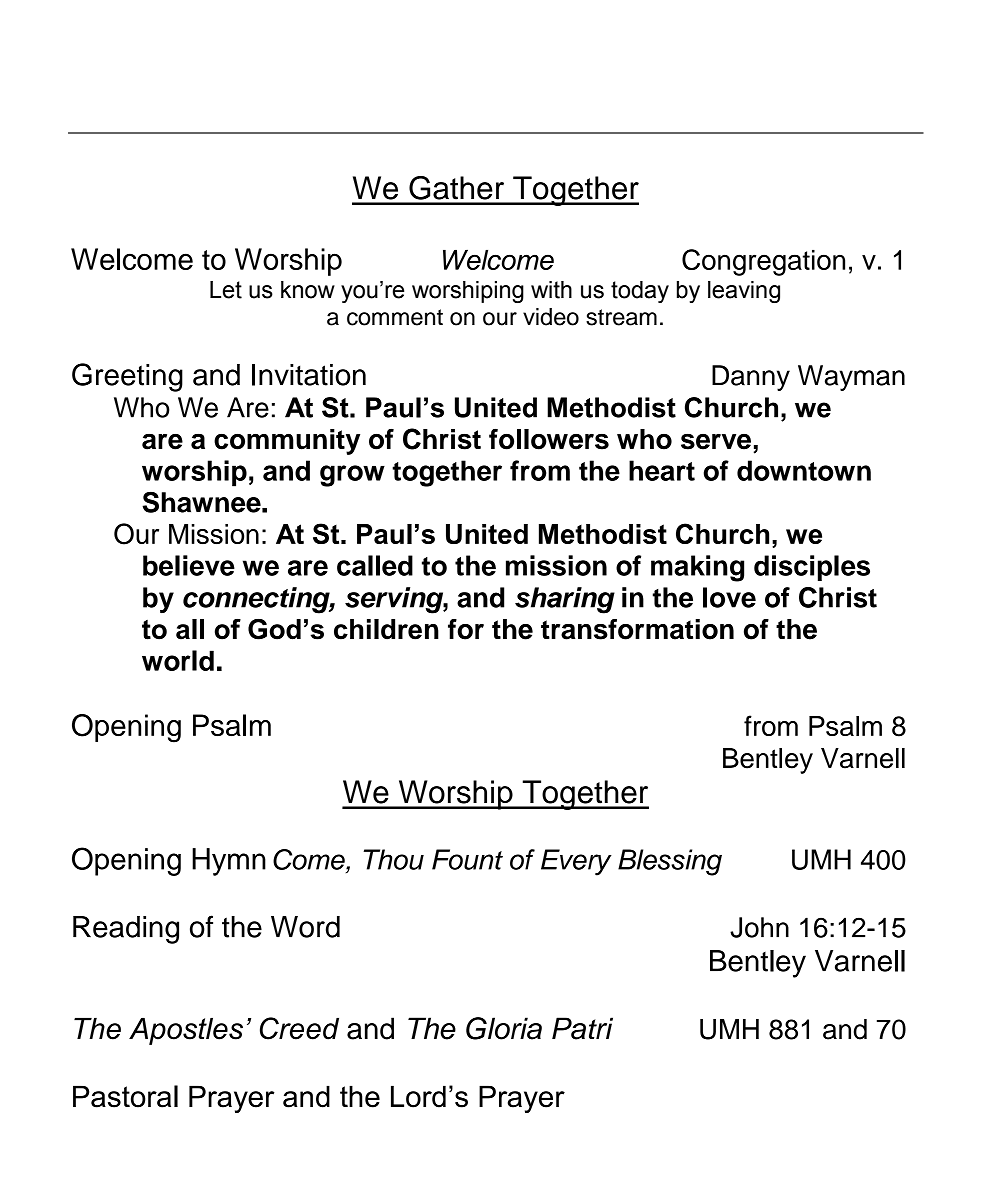 The image size is (991, 1204). Describe the element at coordinates (226, 290) in the screenshot. I see `Let` at that location.
